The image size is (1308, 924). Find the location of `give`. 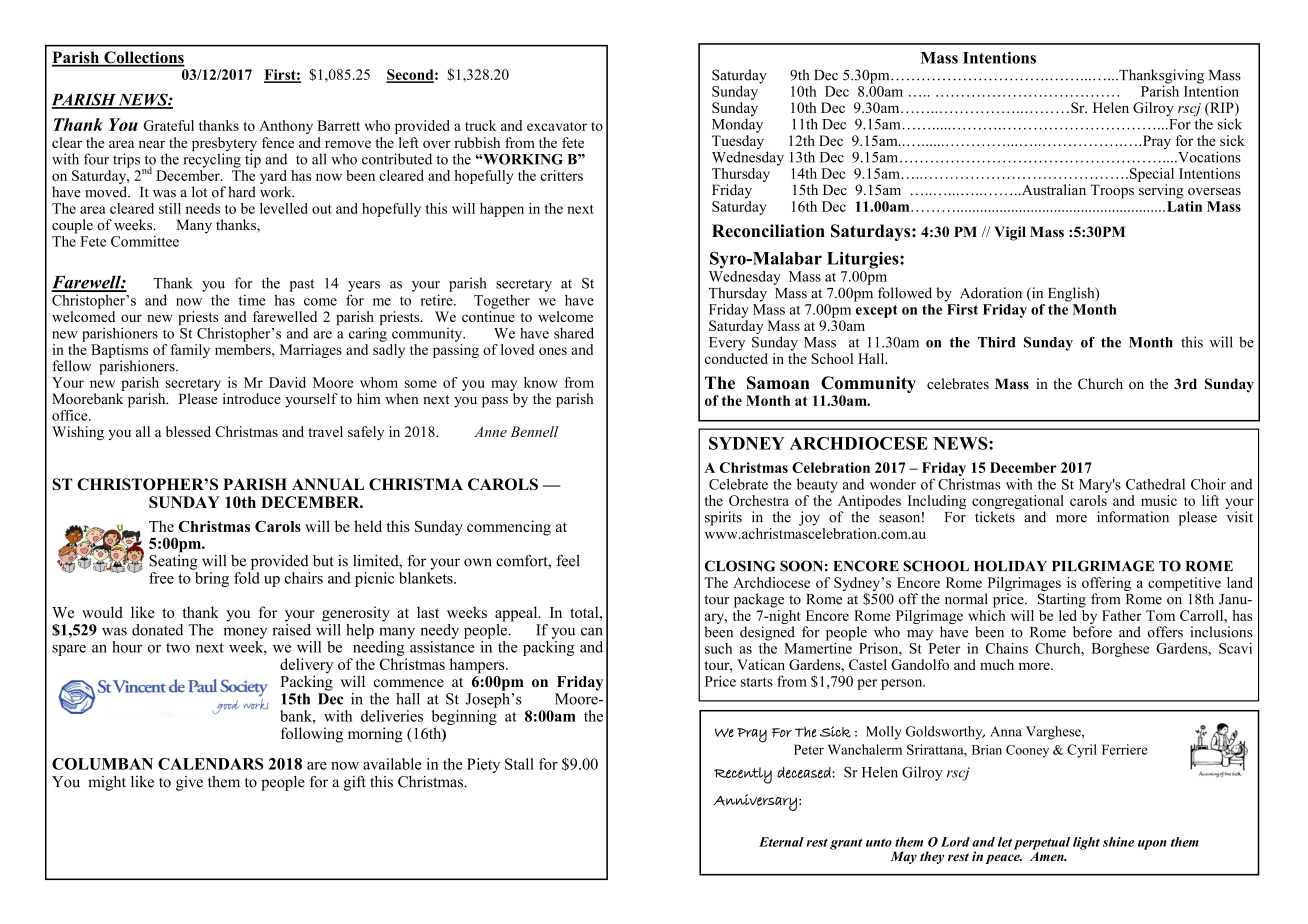

give is located at coordinates (189, 783).
